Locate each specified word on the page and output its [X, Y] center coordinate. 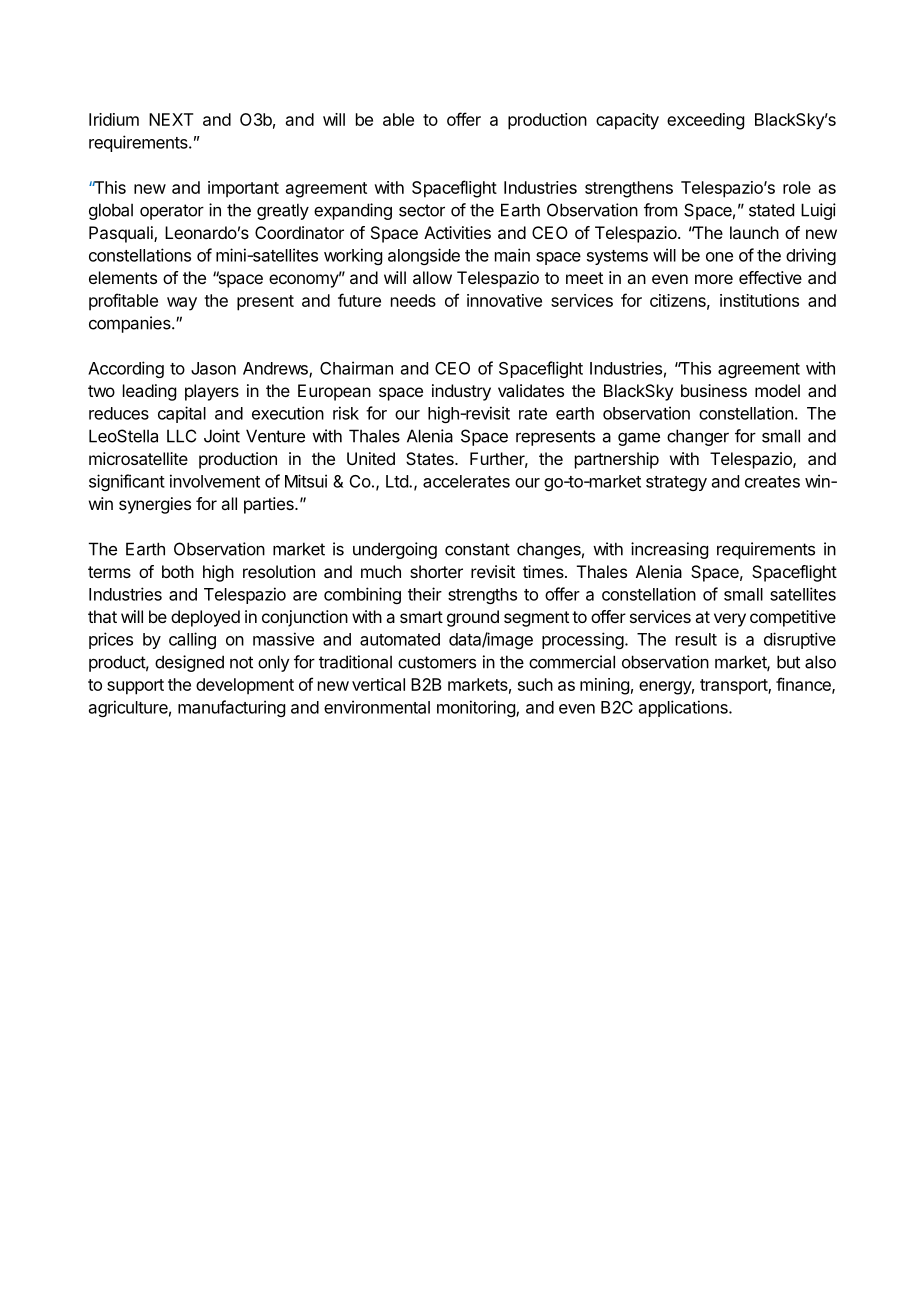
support [135, 687]
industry [461, 392]
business [714, 390]
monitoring [477, 708]
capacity [627, 121]
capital [182, 414]
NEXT [171, 119]
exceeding [705, 121]
